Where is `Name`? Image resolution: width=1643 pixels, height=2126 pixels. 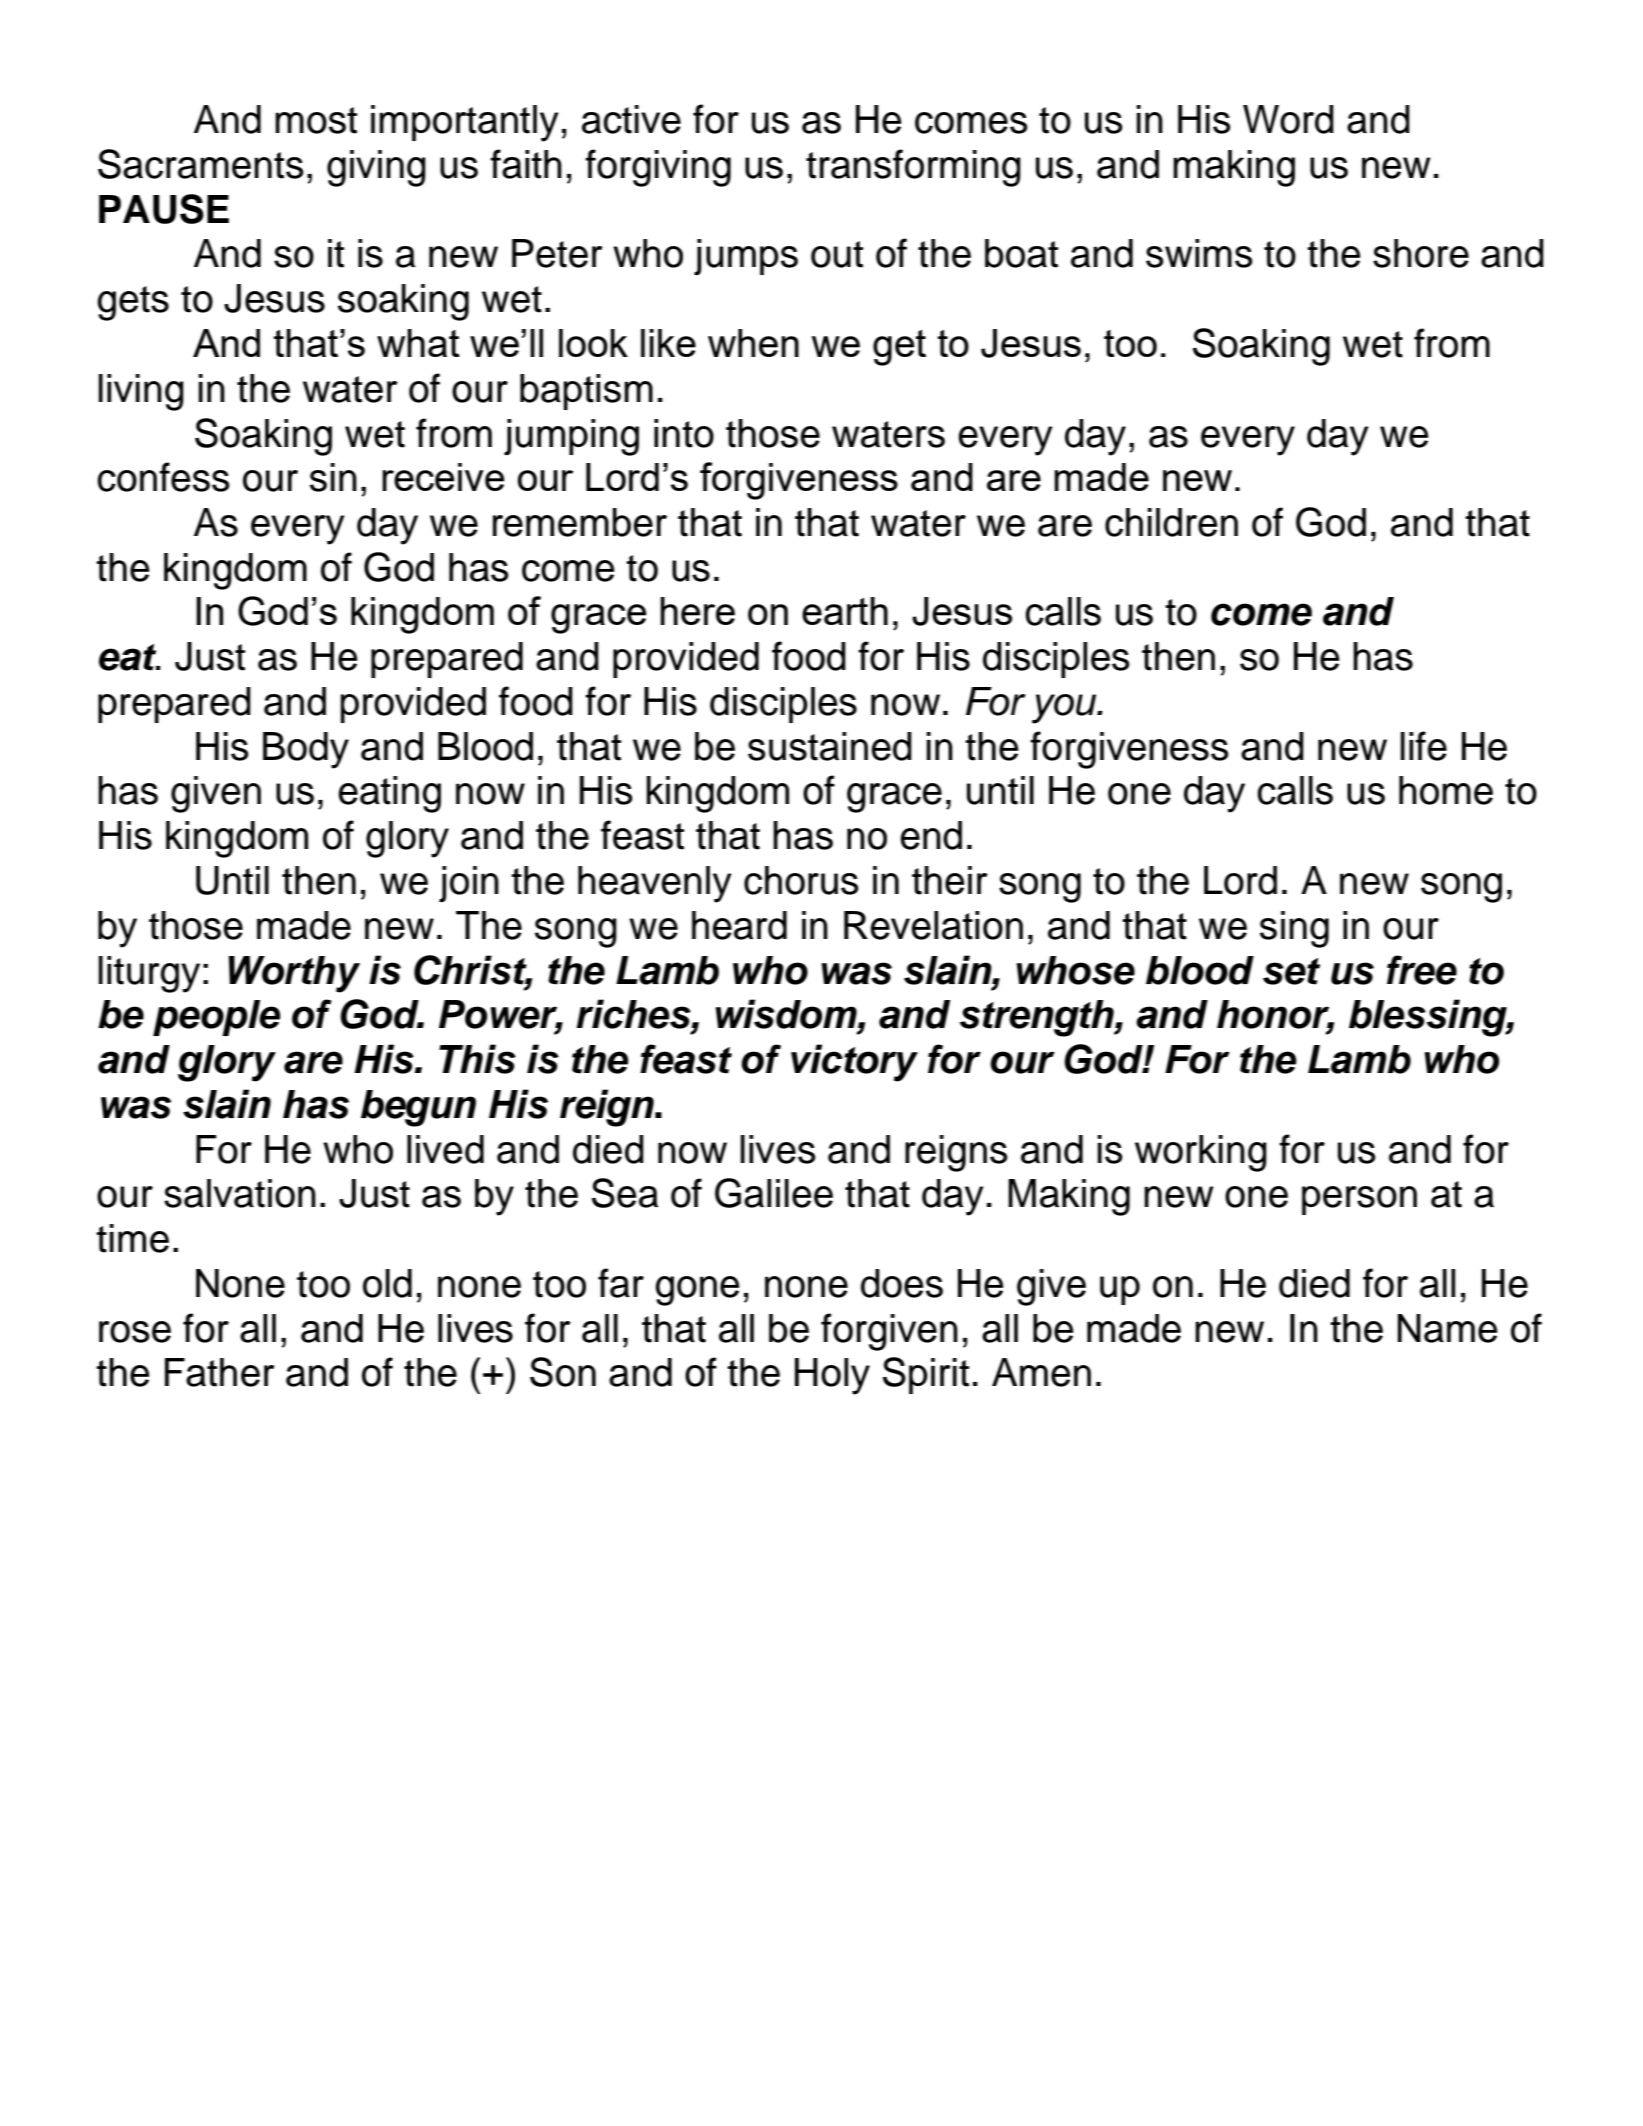 Name is located at coordinates (1448, 1328).
